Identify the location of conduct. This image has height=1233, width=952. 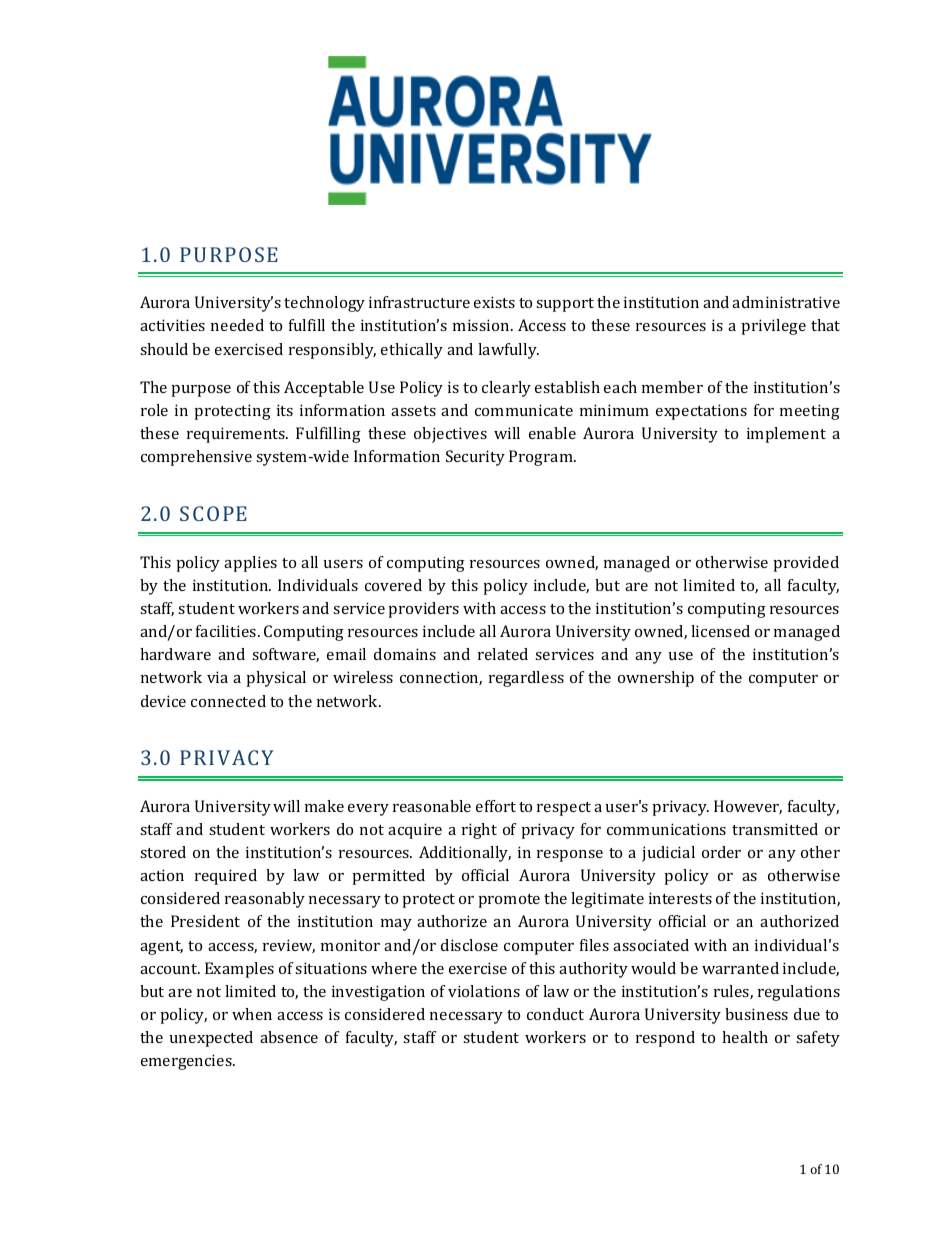
(555, 1014).
